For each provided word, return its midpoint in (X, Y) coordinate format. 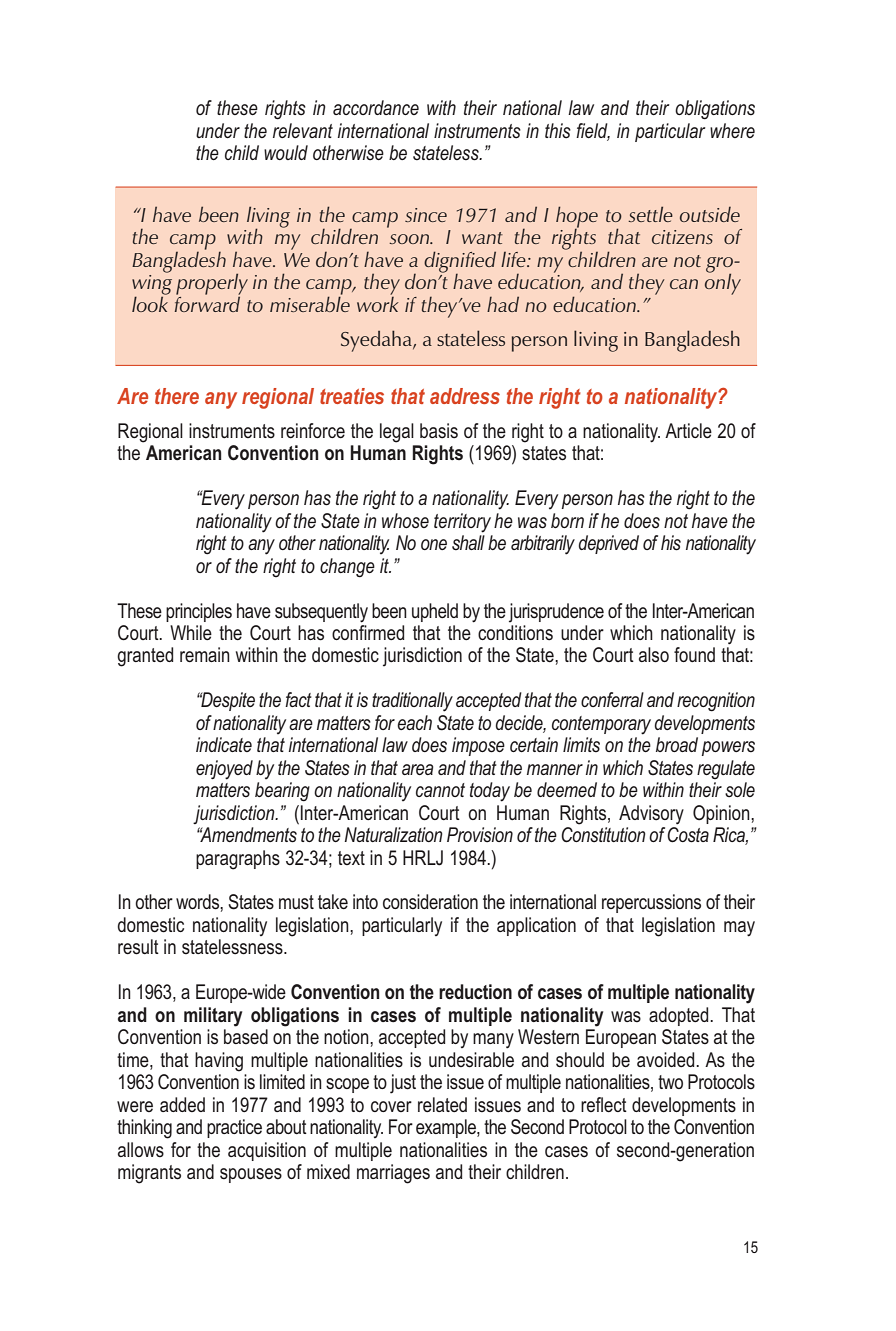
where (732, 130)
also (654, 655)
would (286, 152)
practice (234, 1128)
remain (205, 655)
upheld (435, 612)
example (447, 1128)
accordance (376, 107)
